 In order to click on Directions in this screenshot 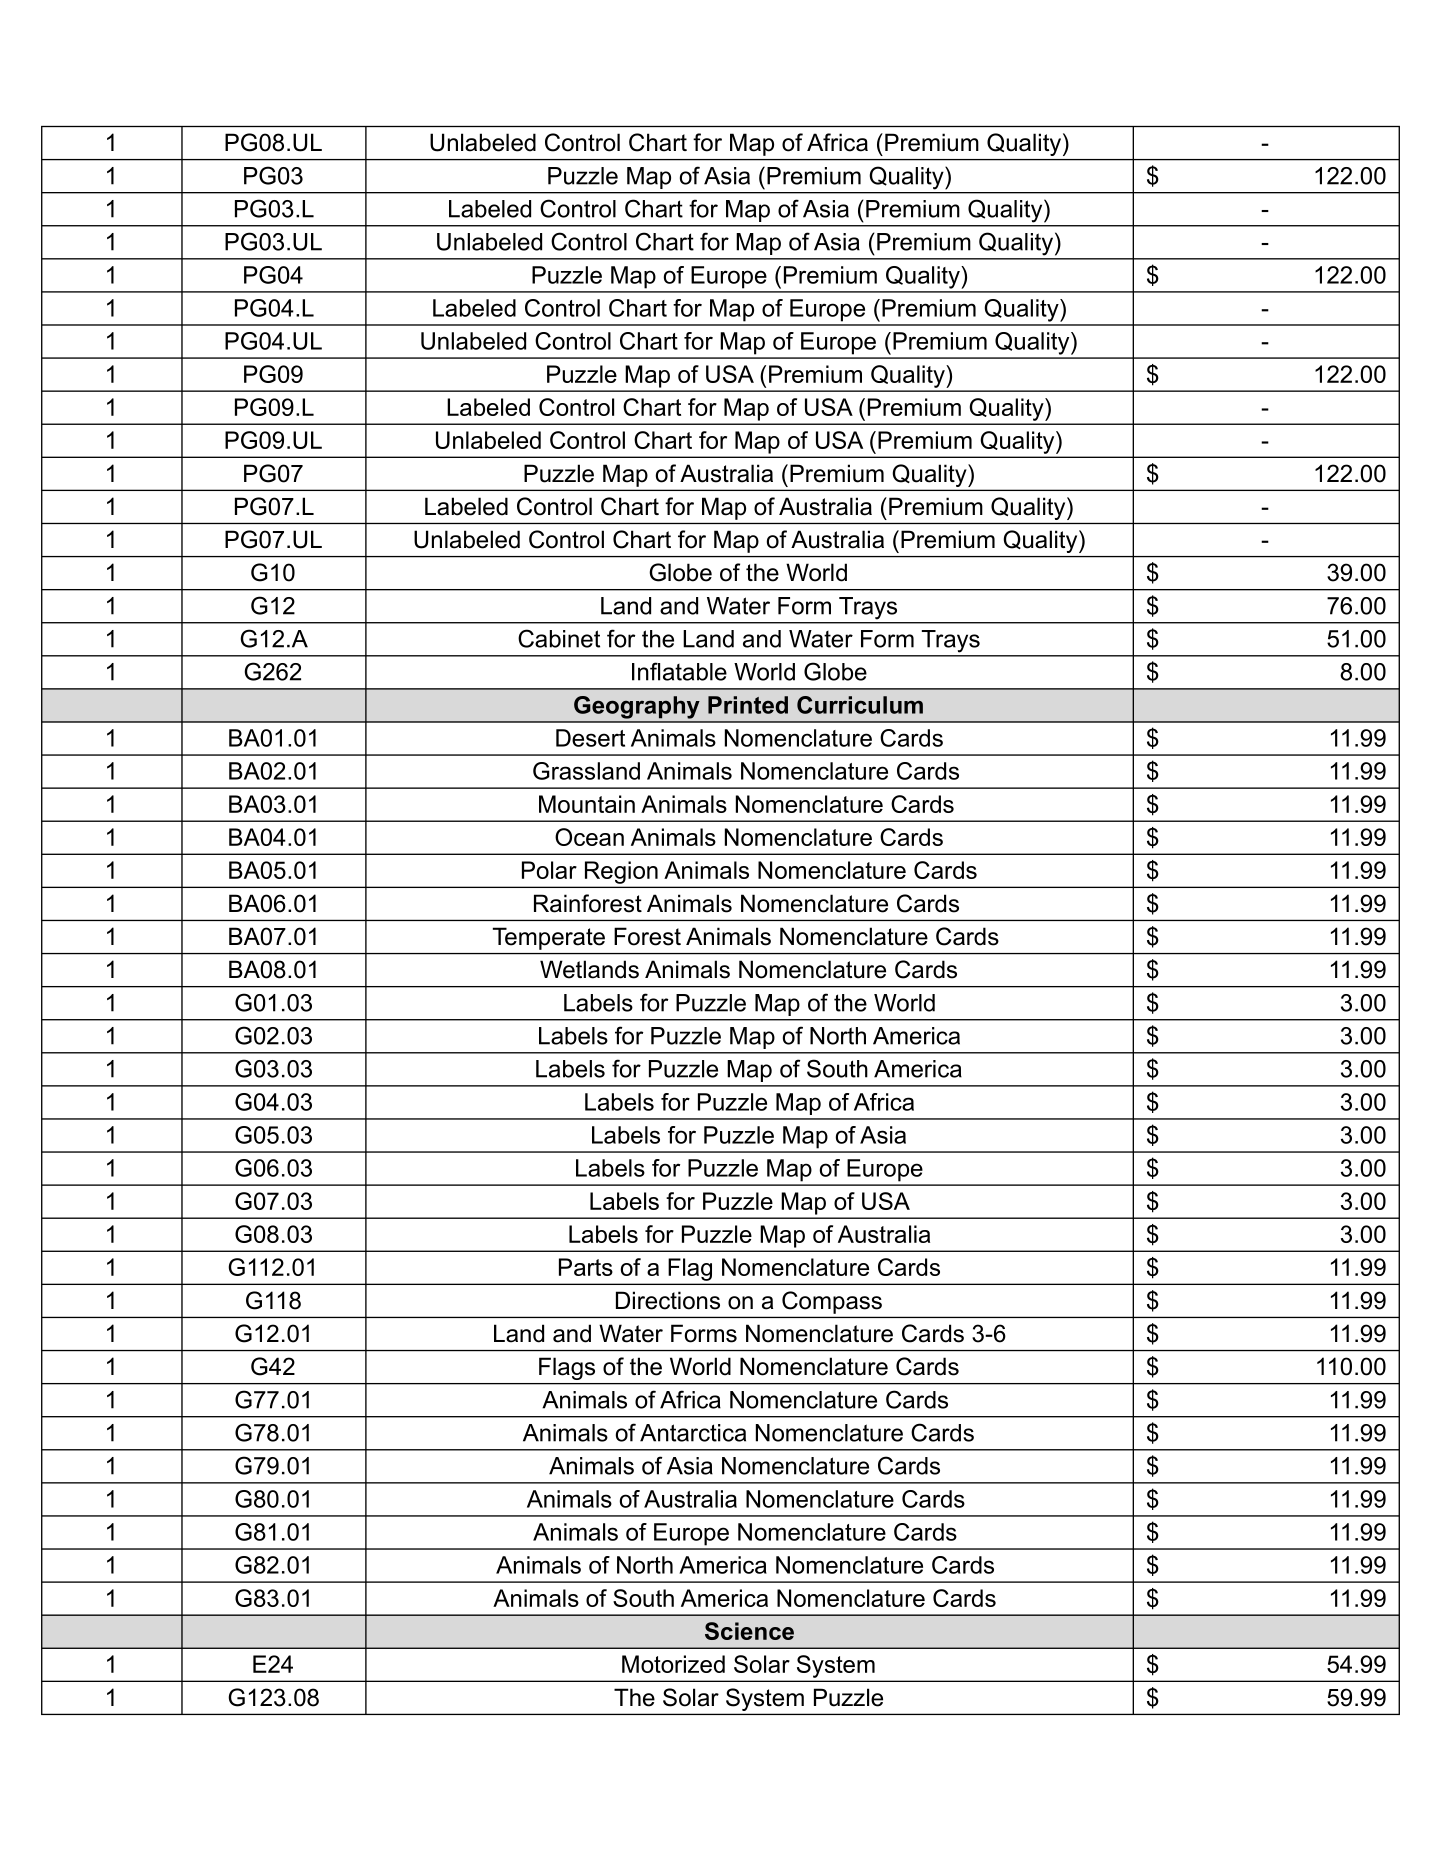, I will do `click(668, 1300)`.
